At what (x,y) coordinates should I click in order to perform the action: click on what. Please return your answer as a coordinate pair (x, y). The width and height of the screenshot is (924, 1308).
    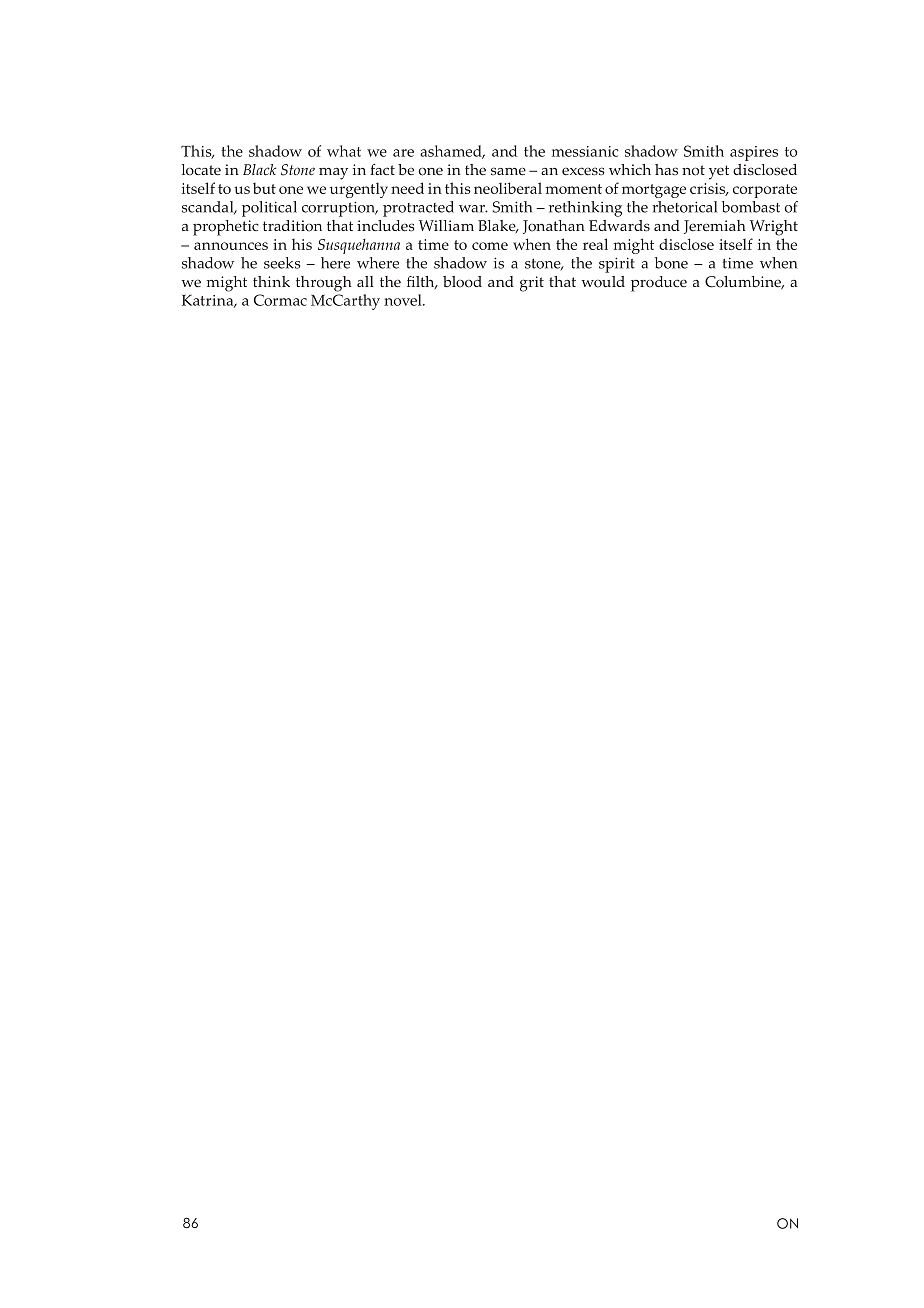
    Looking at the image, I should click on (344, 151).
